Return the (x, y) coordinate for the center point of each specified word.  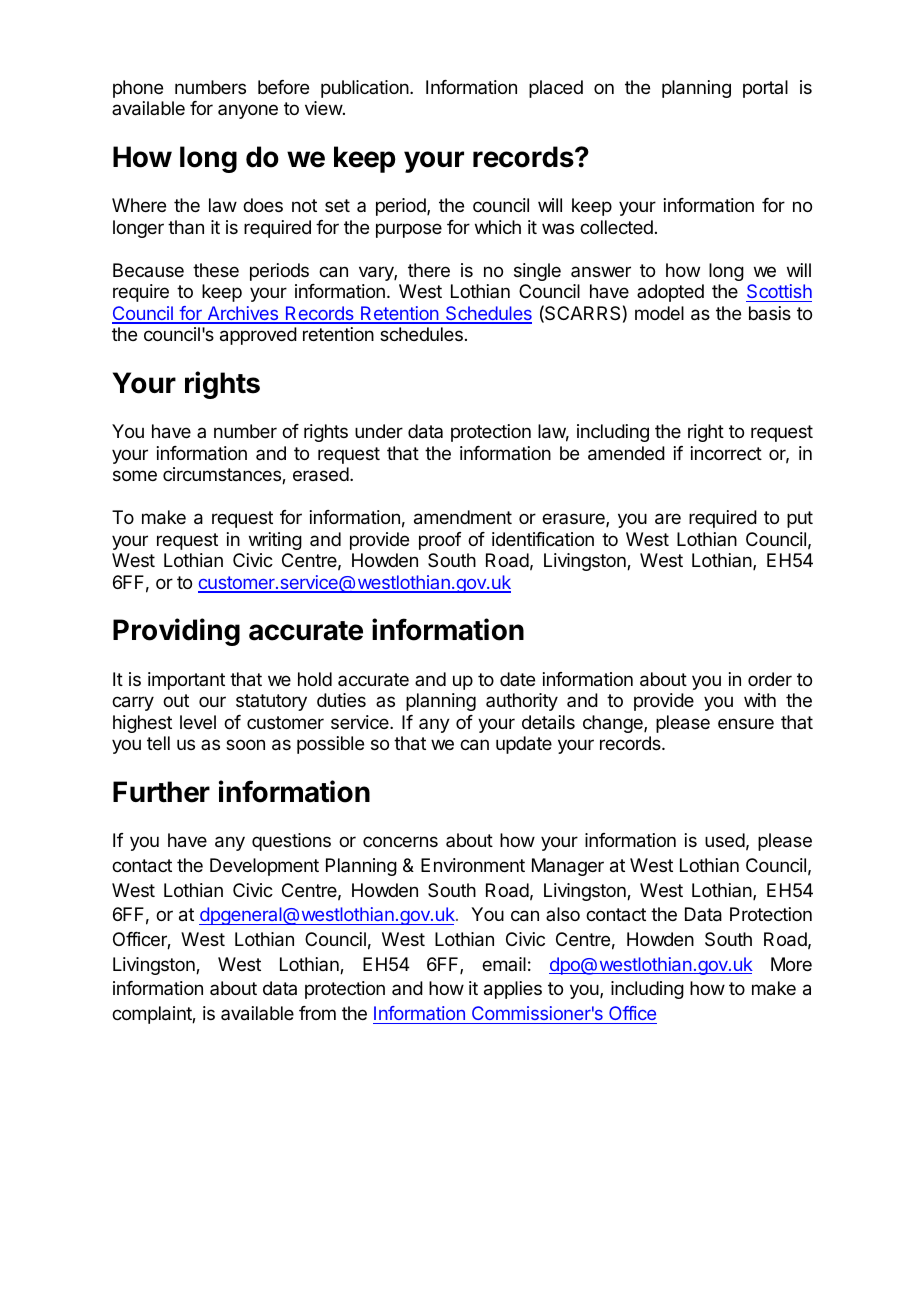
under (379, 431)
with (760, 700)
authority (522, 702)
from (317, 1013)
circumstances (223, 475)
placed (556, 89)
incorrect (726, 453)
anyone (248, 111)
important (186, 681)
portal (765, 89)
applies (513, 990)
